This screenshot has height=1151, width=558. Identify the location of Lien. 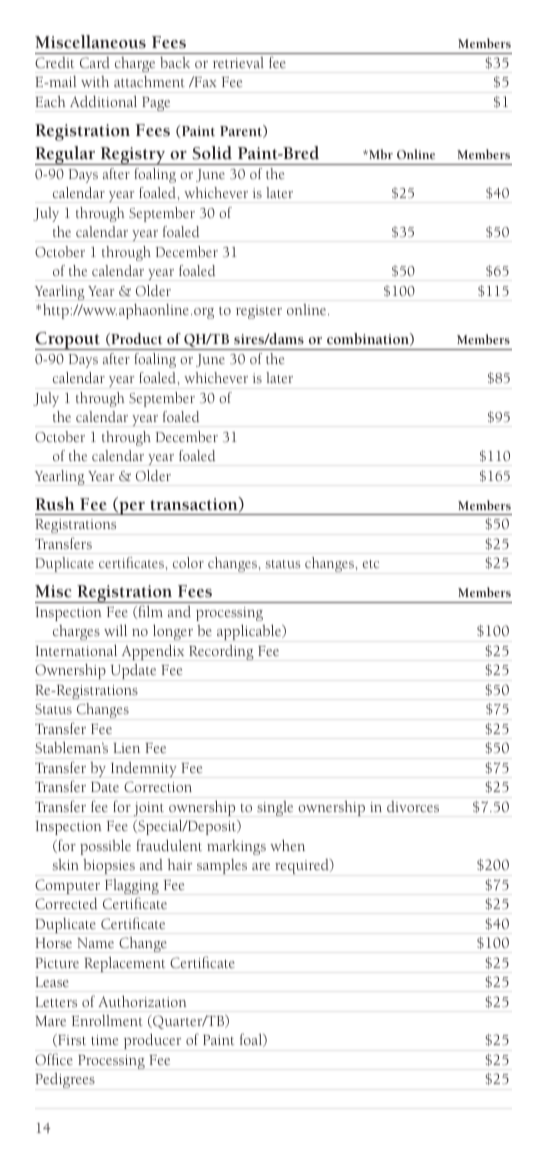
(126, 748).
